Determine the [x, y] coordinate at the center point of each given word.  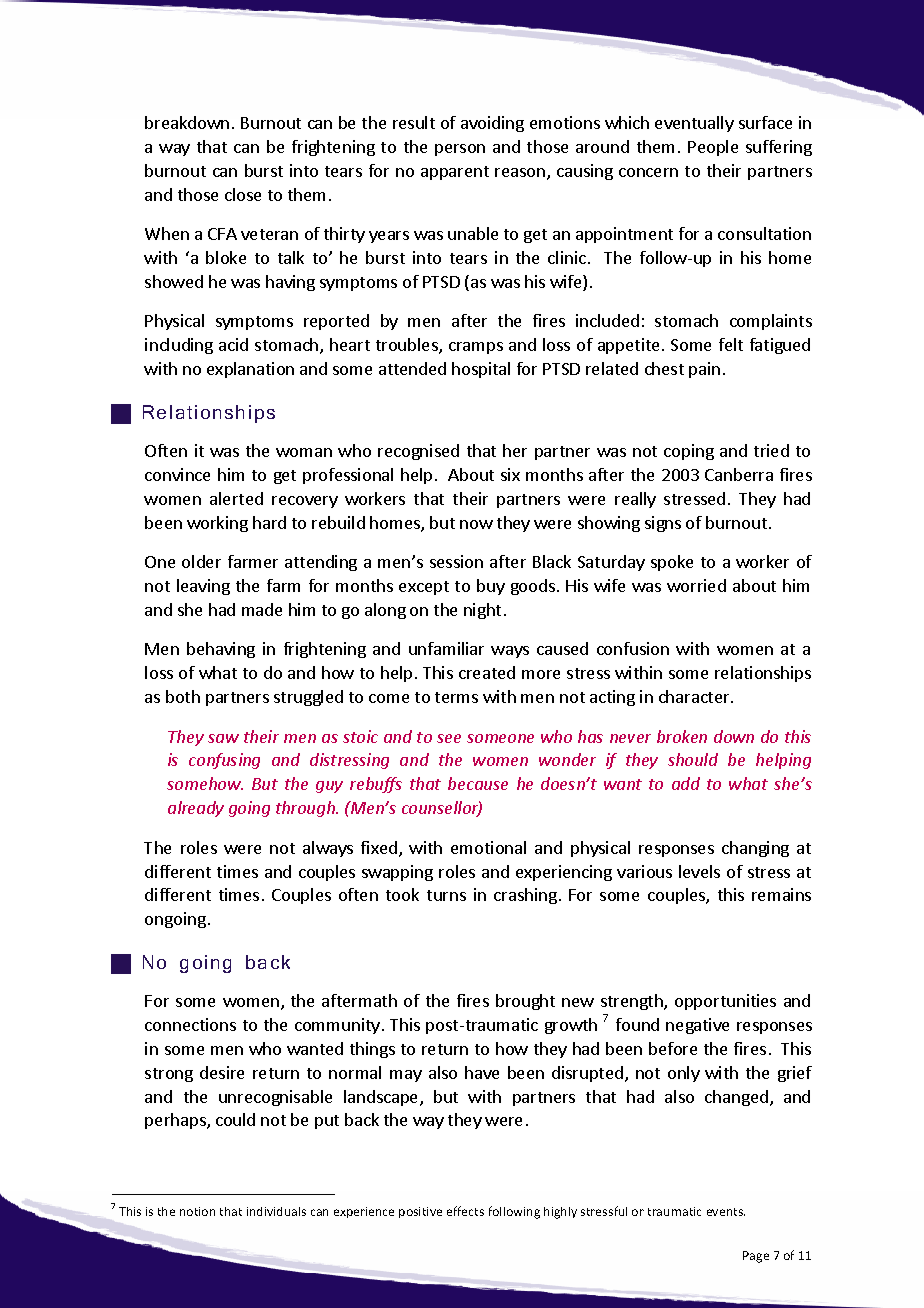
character [695, 696]
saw [223, 738]
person [460, 150]
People [713, 148]
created [487, 672]
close [243, 194]
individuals [276, 1211]
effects [465, 1211]
